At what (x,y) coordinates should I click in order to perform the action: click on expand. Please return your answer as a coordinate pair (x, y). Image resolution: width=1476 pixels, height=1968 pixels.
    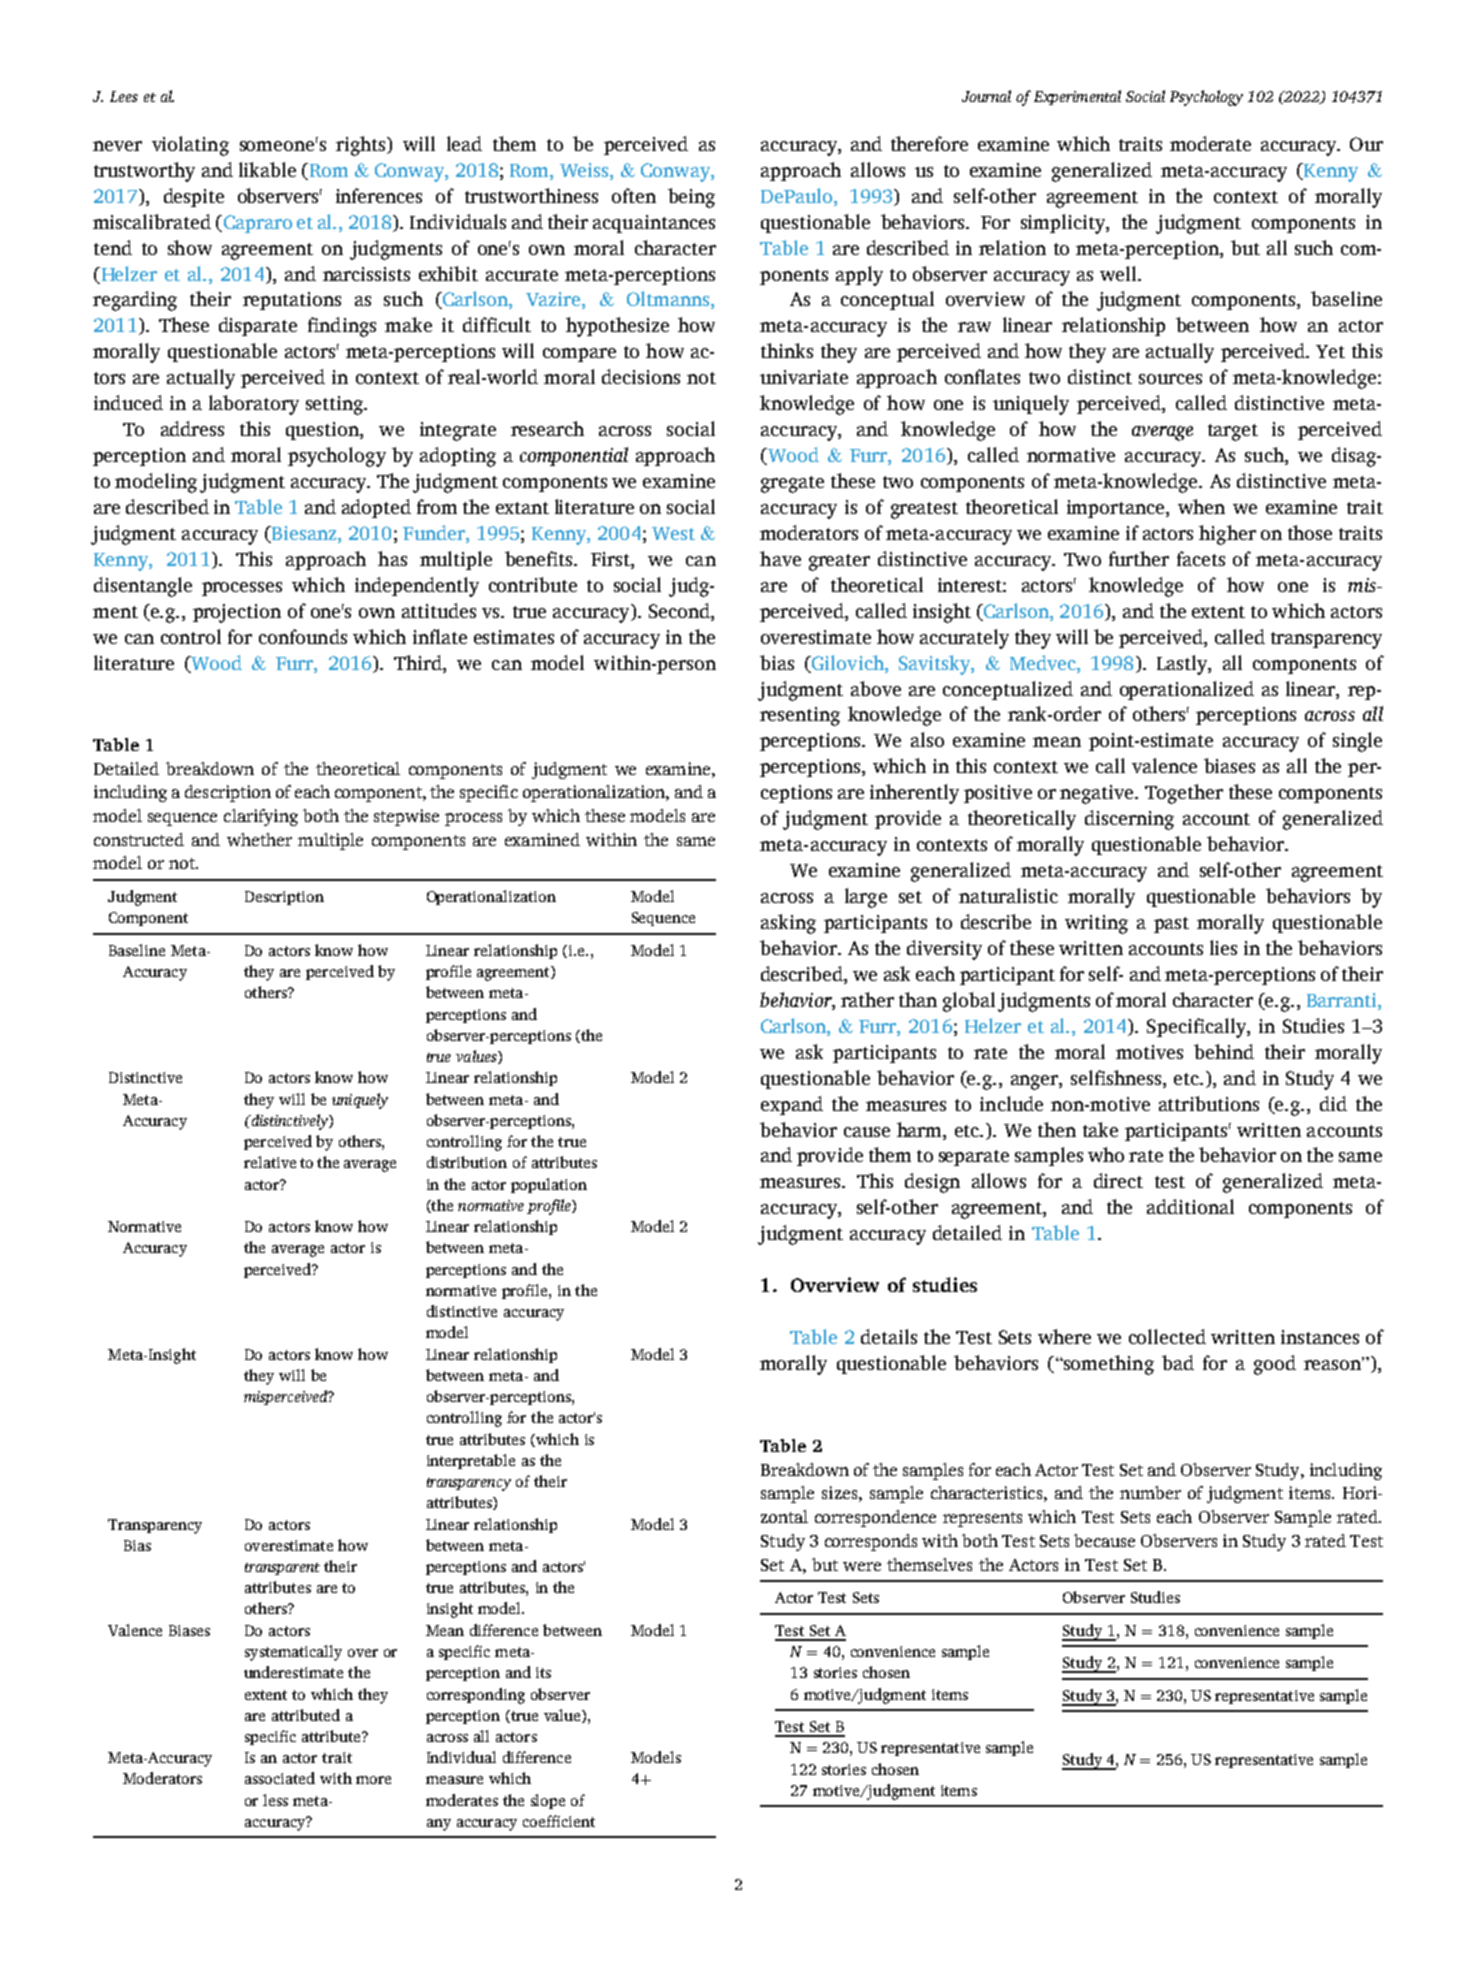
    Looking at the image, I should click on (792, 1105).
